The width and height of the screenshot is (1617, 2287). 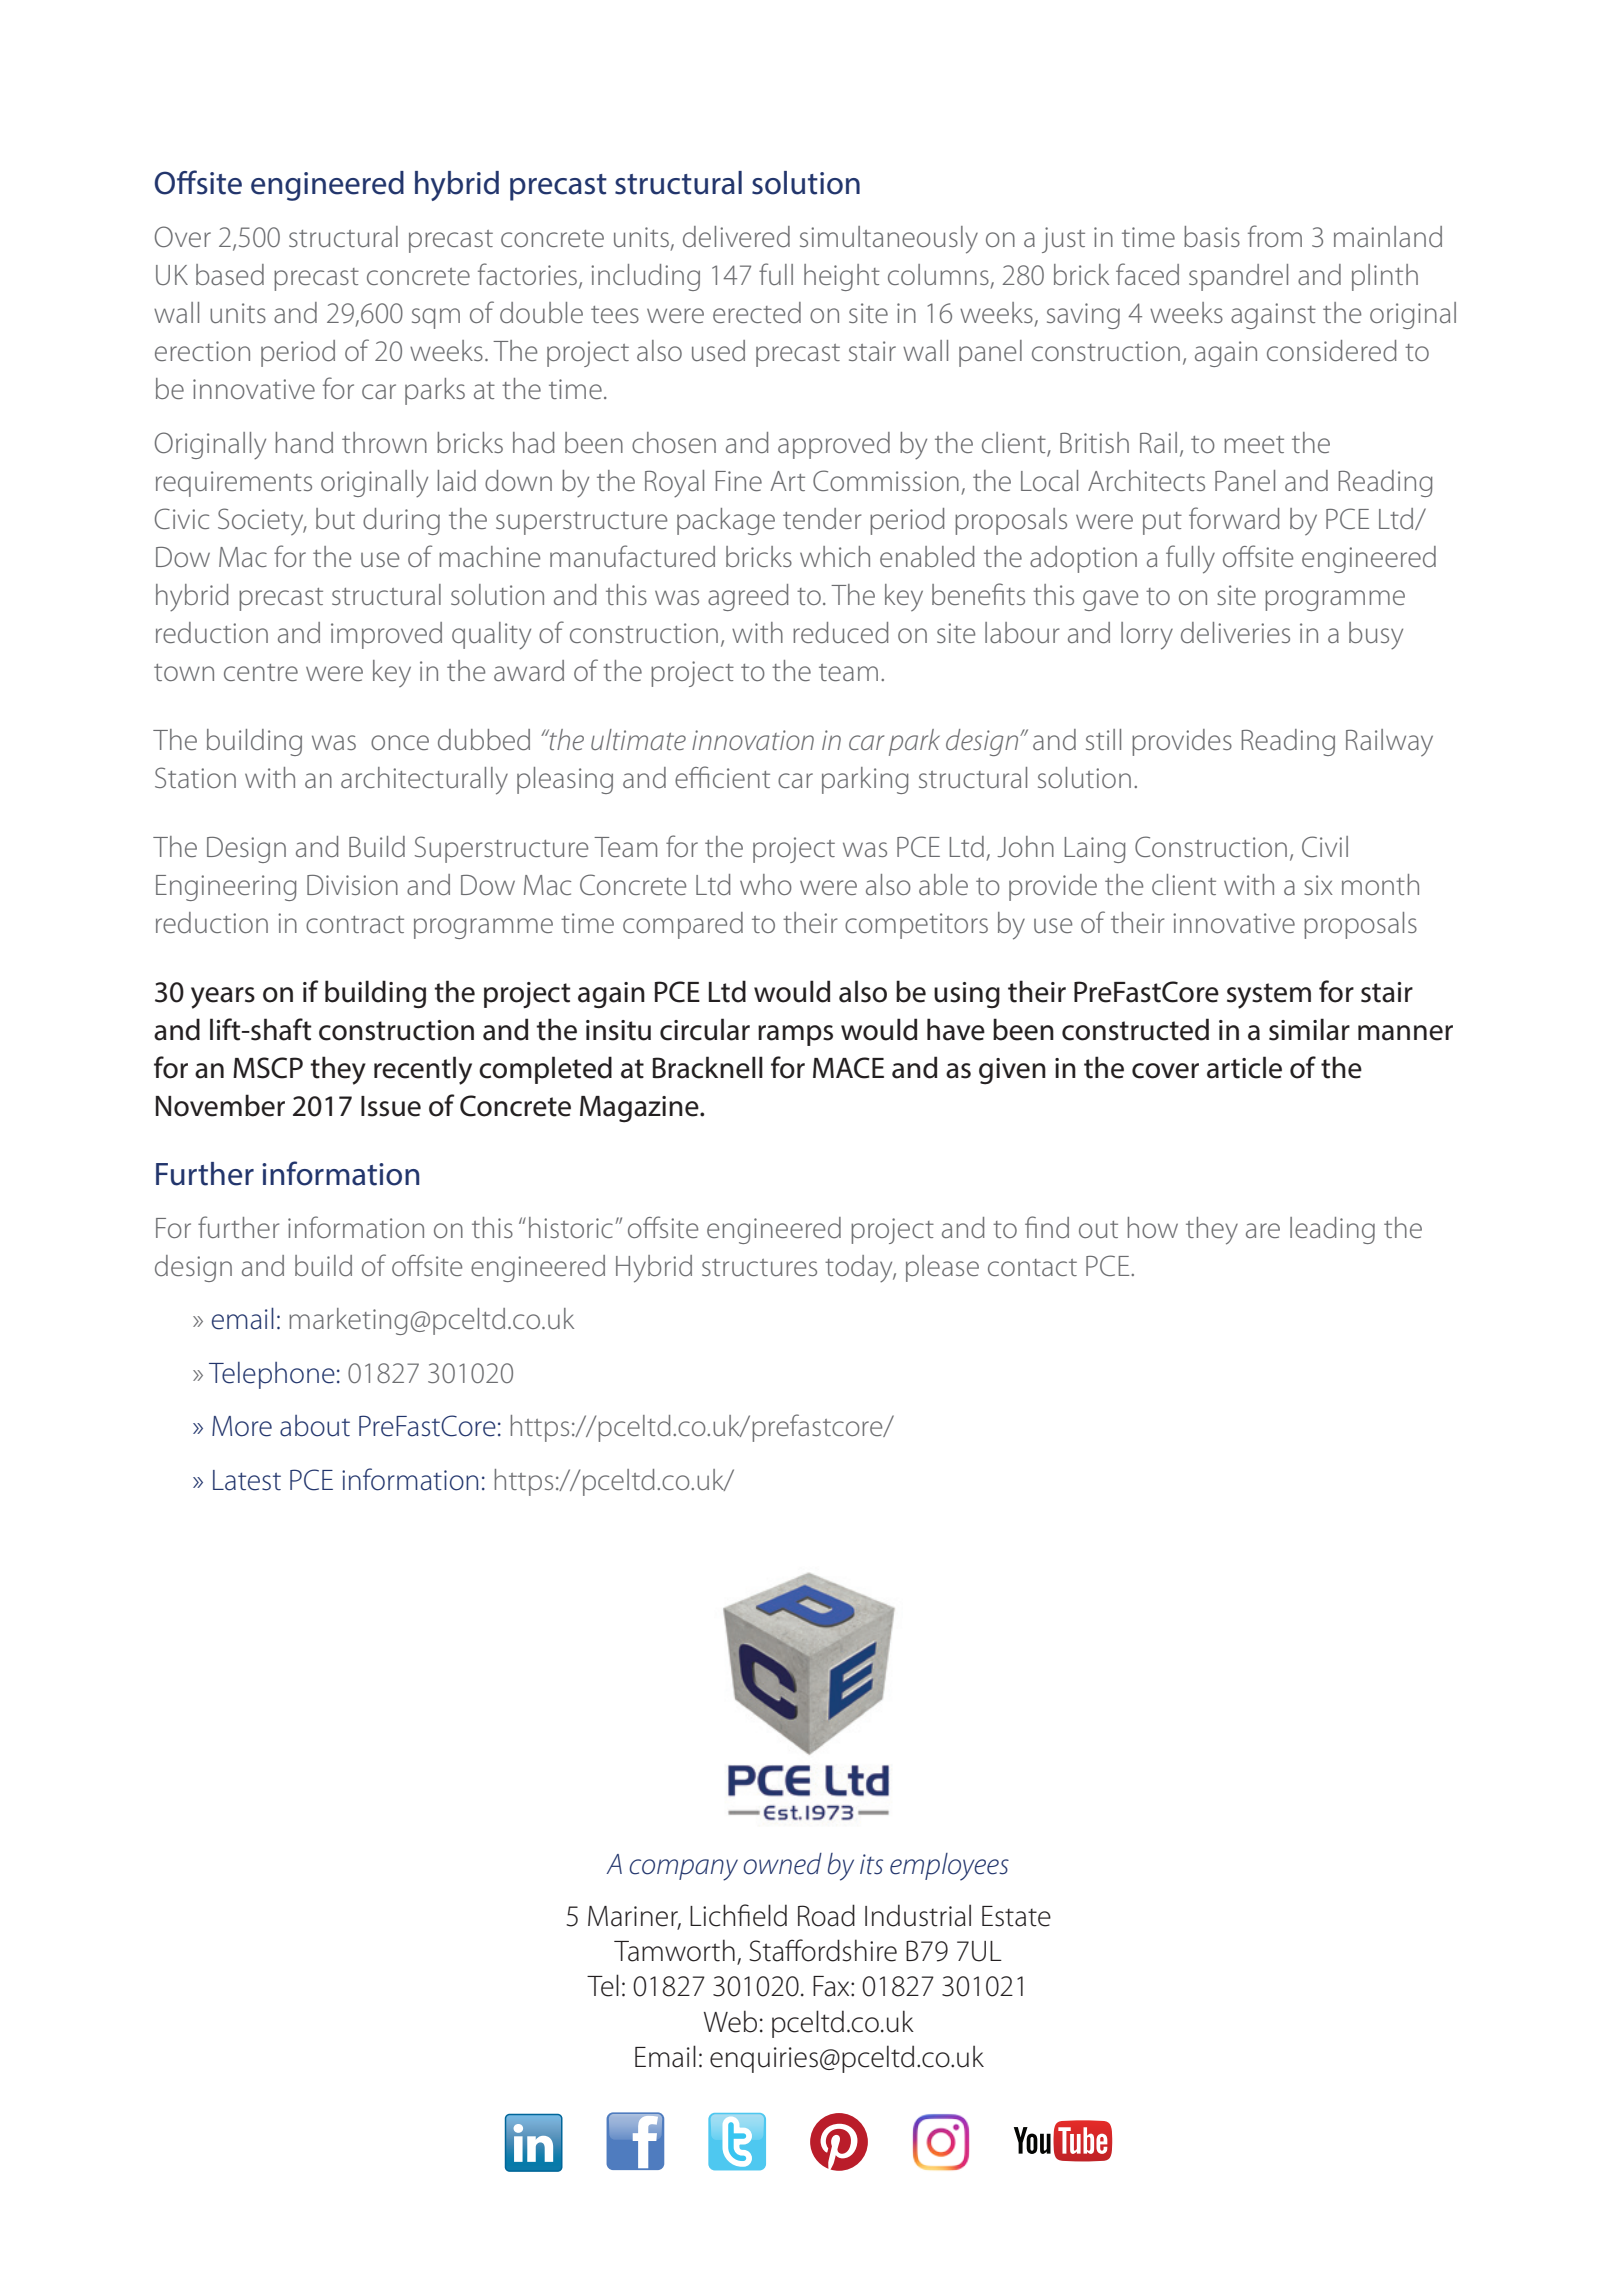 I want to click on leading, so click(x=1332, y=1230).
